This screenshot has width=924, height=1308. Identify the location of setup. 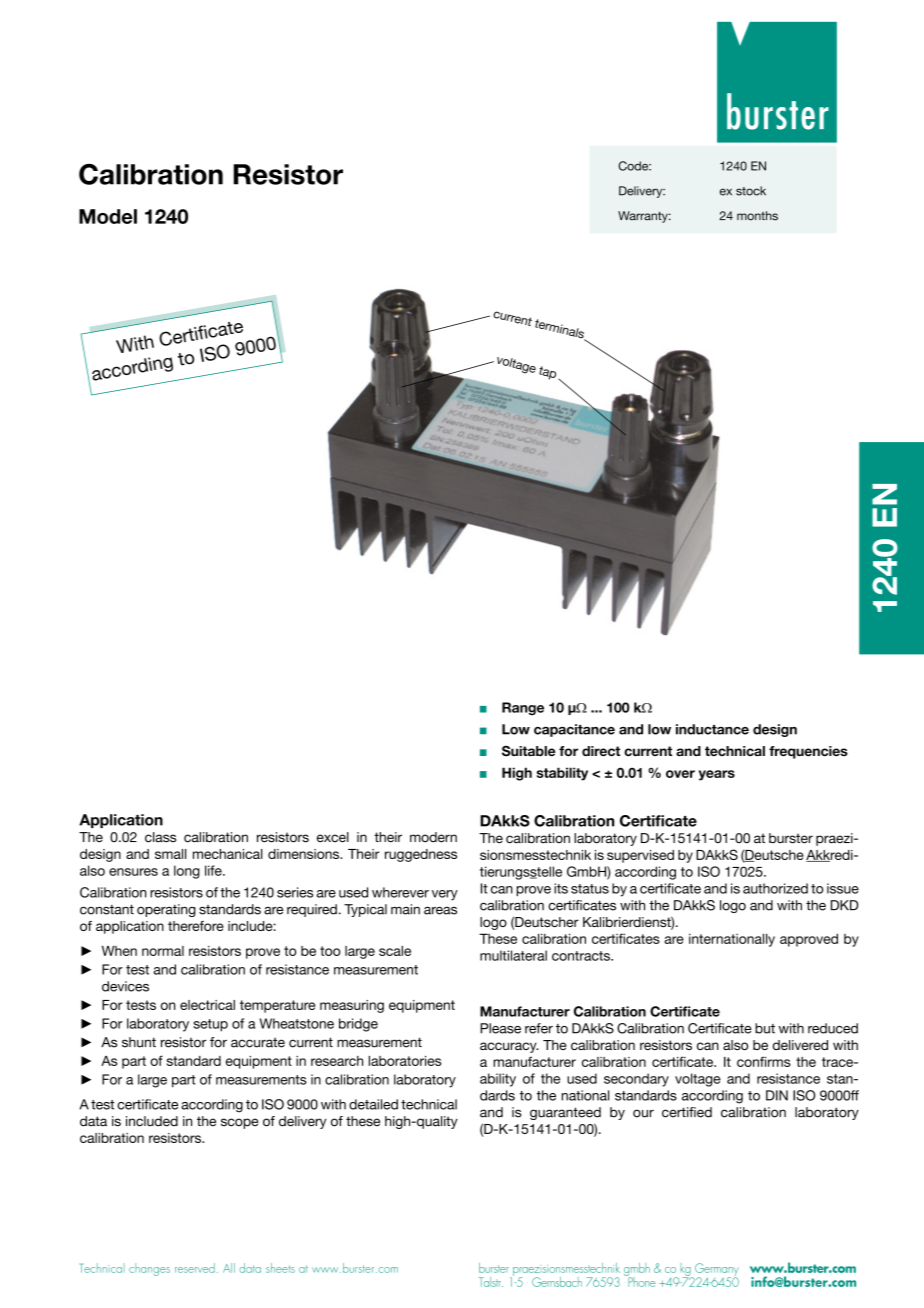
(210, 1025).
